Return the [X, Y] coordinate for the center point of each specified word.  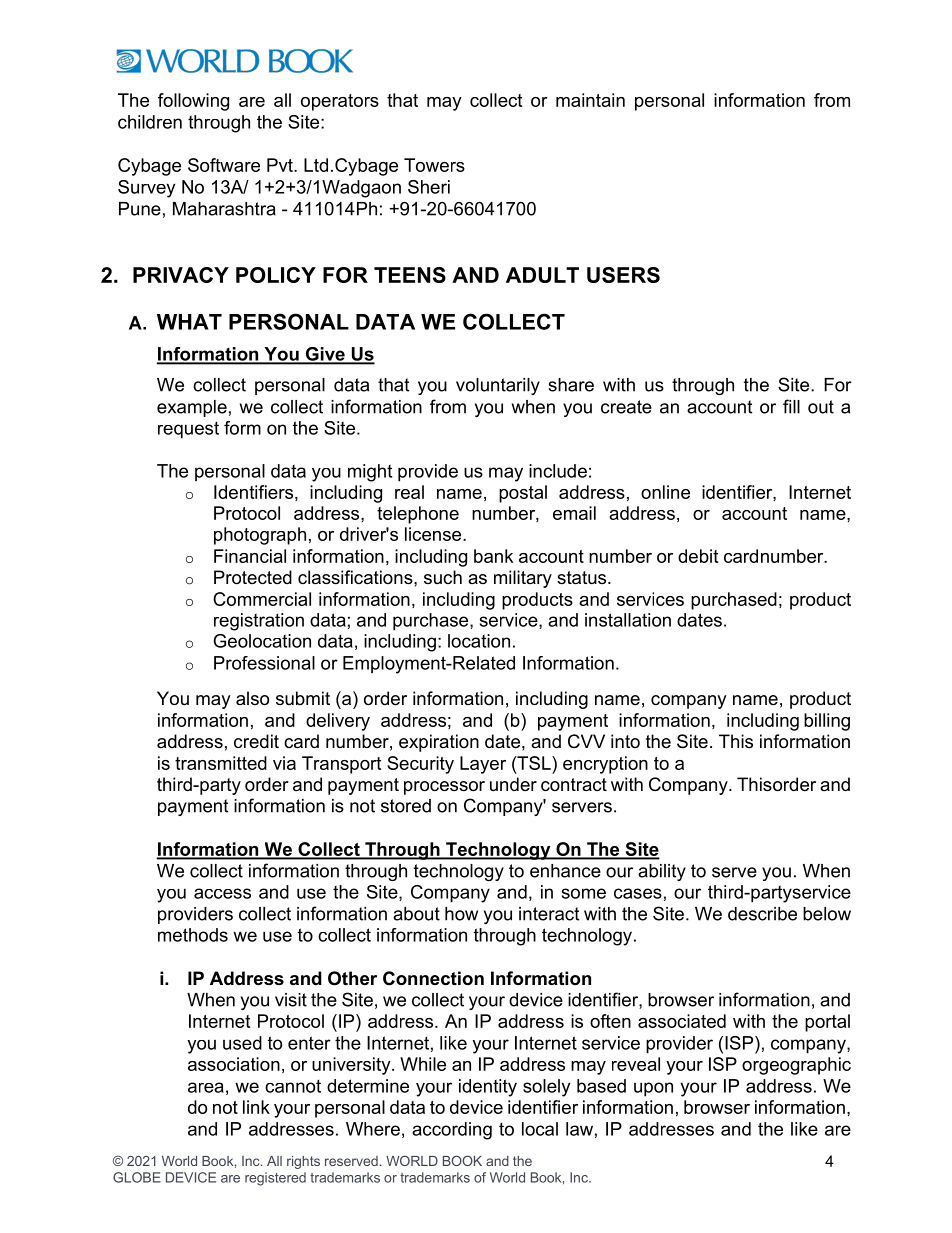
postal [523, 494]
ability [662, 872]
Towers [434, 165]
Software [224, 165]
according [452, 1131]
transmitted [221, 763]
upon [653, 1089]
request [188, 430]
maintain [590, 100]
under [513, 784]
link [256, 1107]
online [665, 492]
